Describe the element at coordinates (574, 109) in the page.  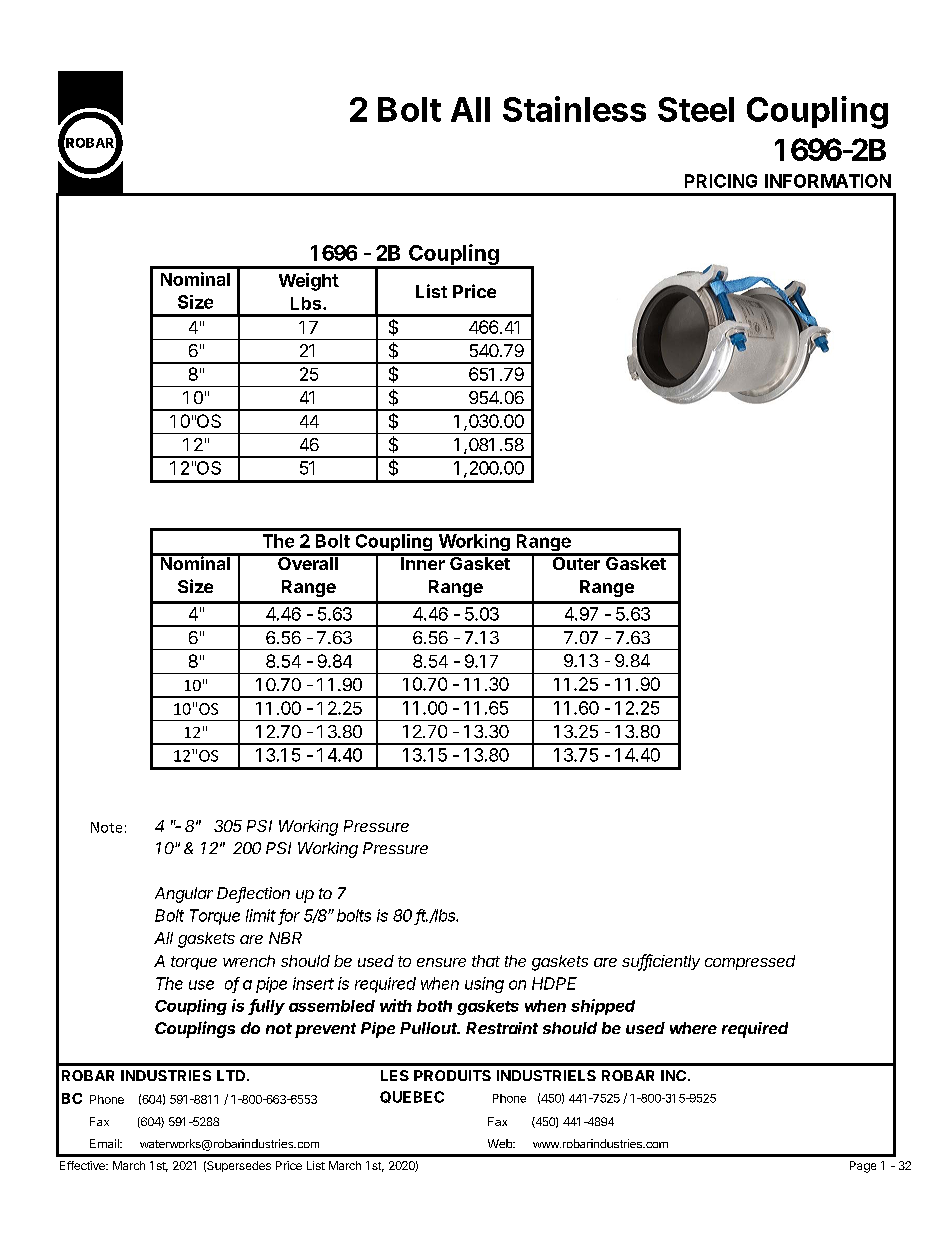
I see `Stainless` at that location.
